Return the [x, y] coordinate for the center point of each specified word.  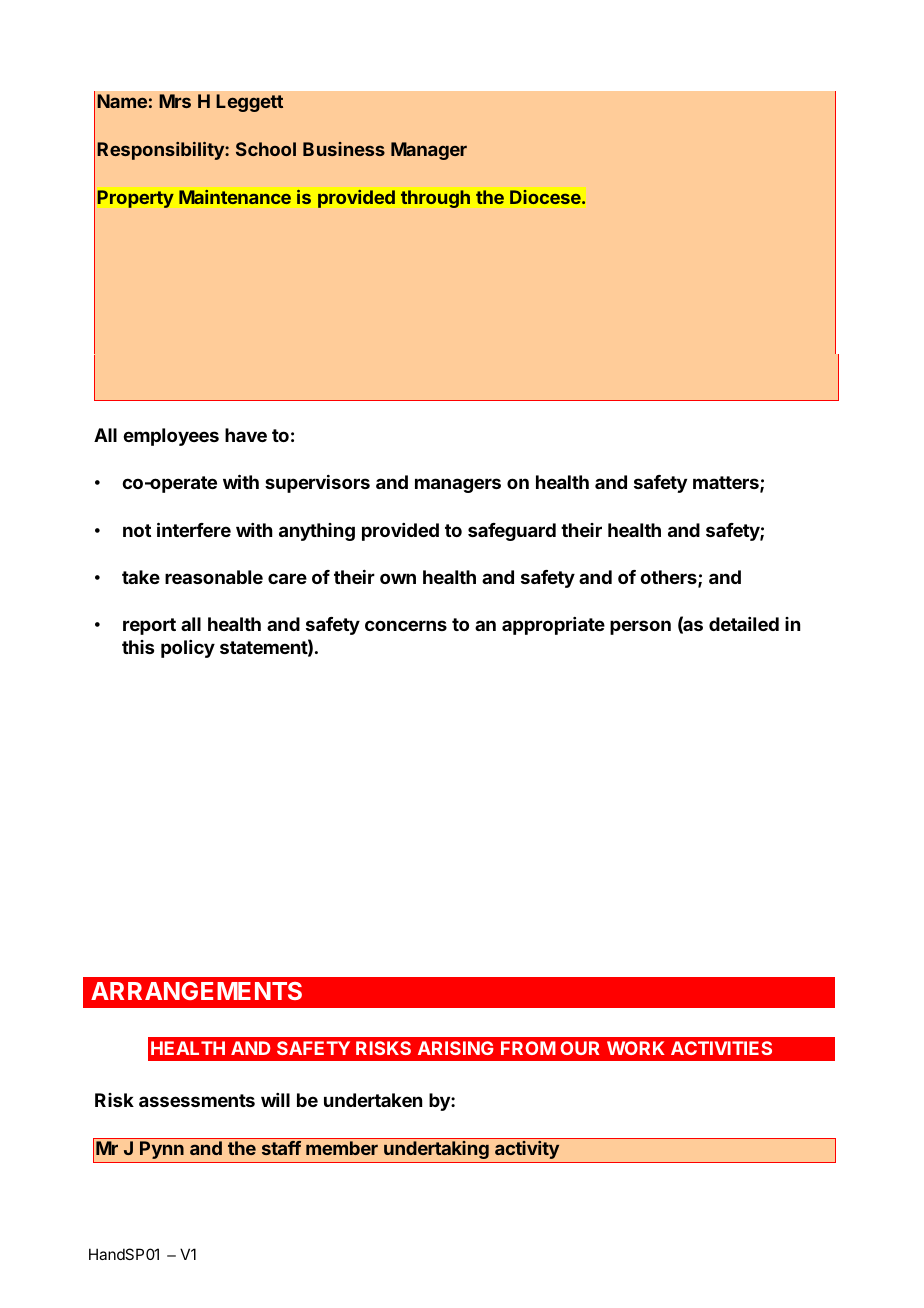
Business [344, 149]
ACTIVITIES [721, 1048]
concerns [406, 625]
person [640, 627]
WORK [636, 1048]
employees [171, 437]
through [435, 199]
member [342, 1148]
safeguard [512, 532]
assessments [197, 1100]
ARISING [456, 1048]
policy [188, 649]
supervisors [317, 484]
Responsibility [161, 151]
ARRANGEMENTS [196, 991]
